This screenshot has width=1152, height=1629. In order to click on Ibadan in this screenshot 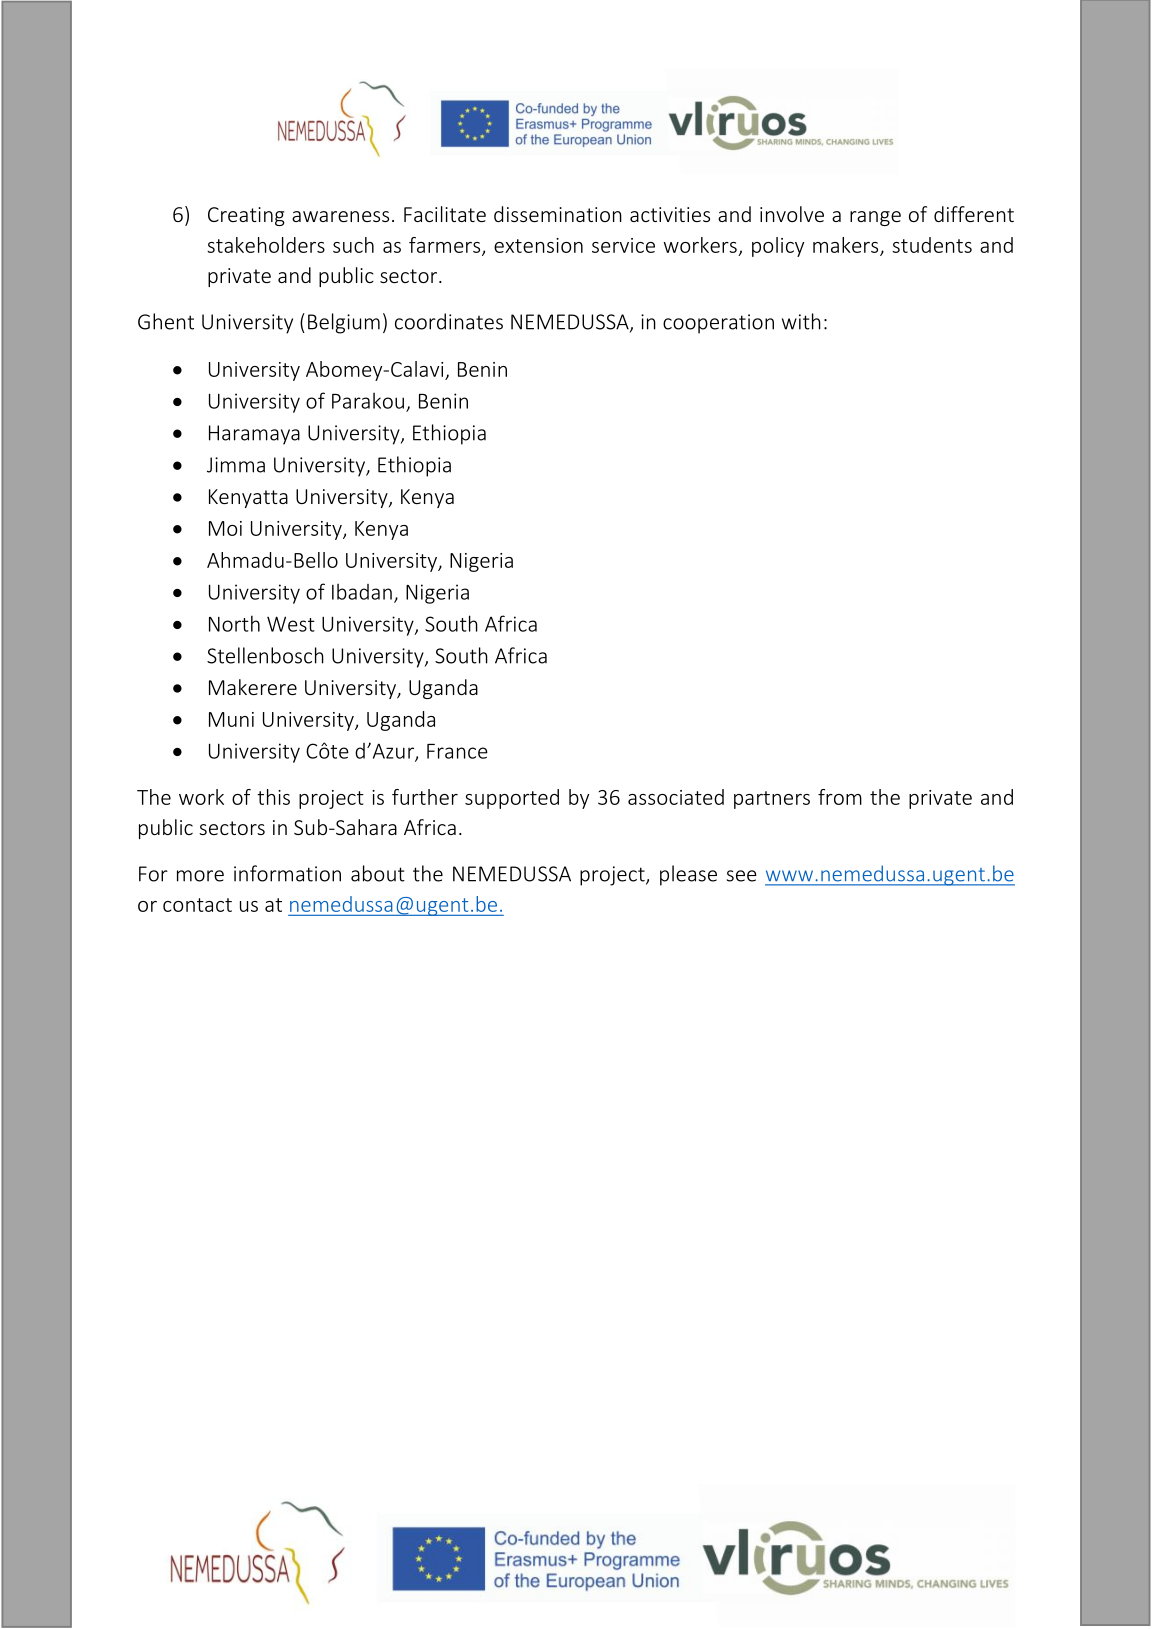, I will do `click(362, 592)`.
